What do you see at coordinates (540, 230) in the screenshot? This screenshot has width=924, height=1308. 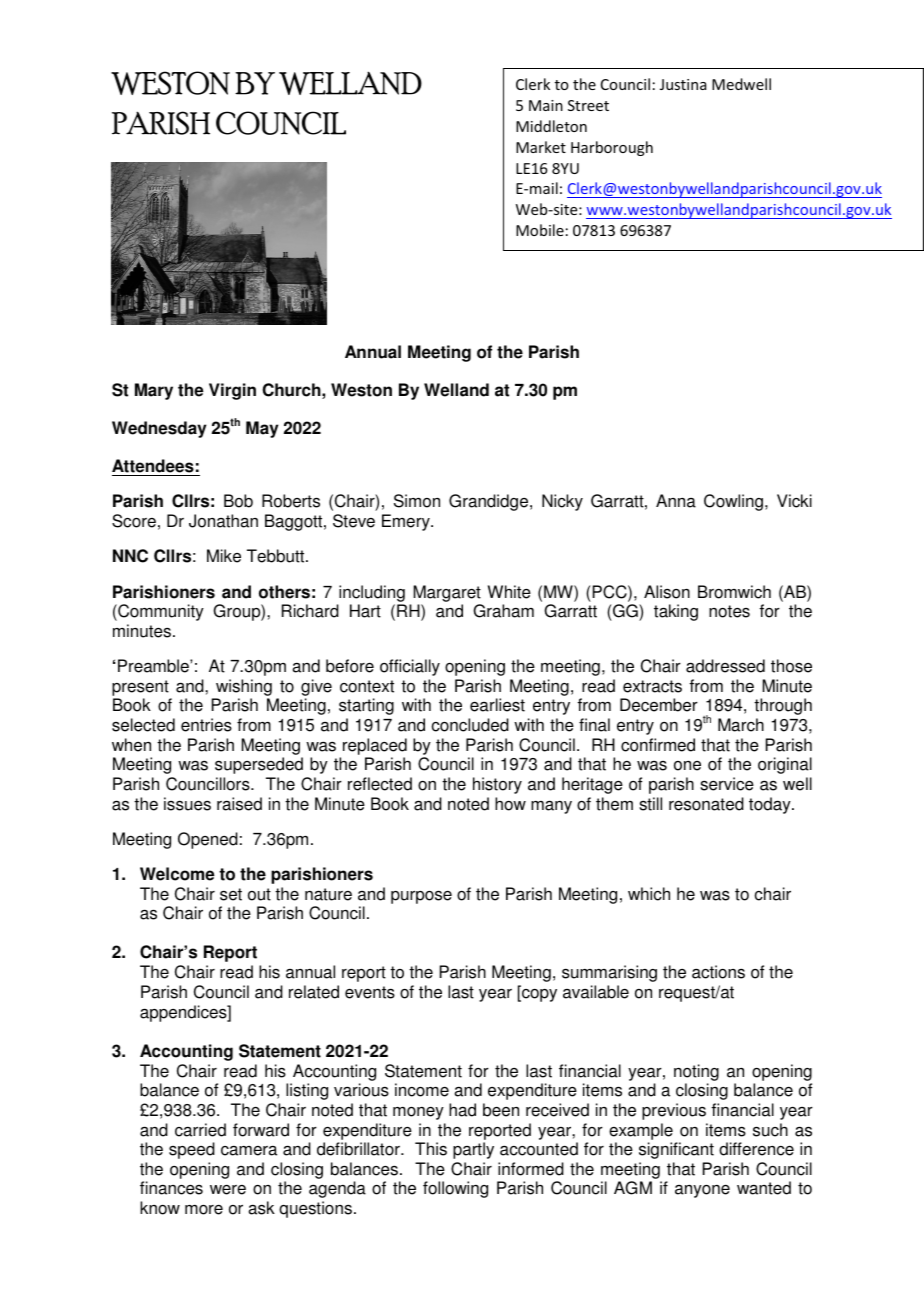 I see `Mobile` at bounding box center [540, 230].
